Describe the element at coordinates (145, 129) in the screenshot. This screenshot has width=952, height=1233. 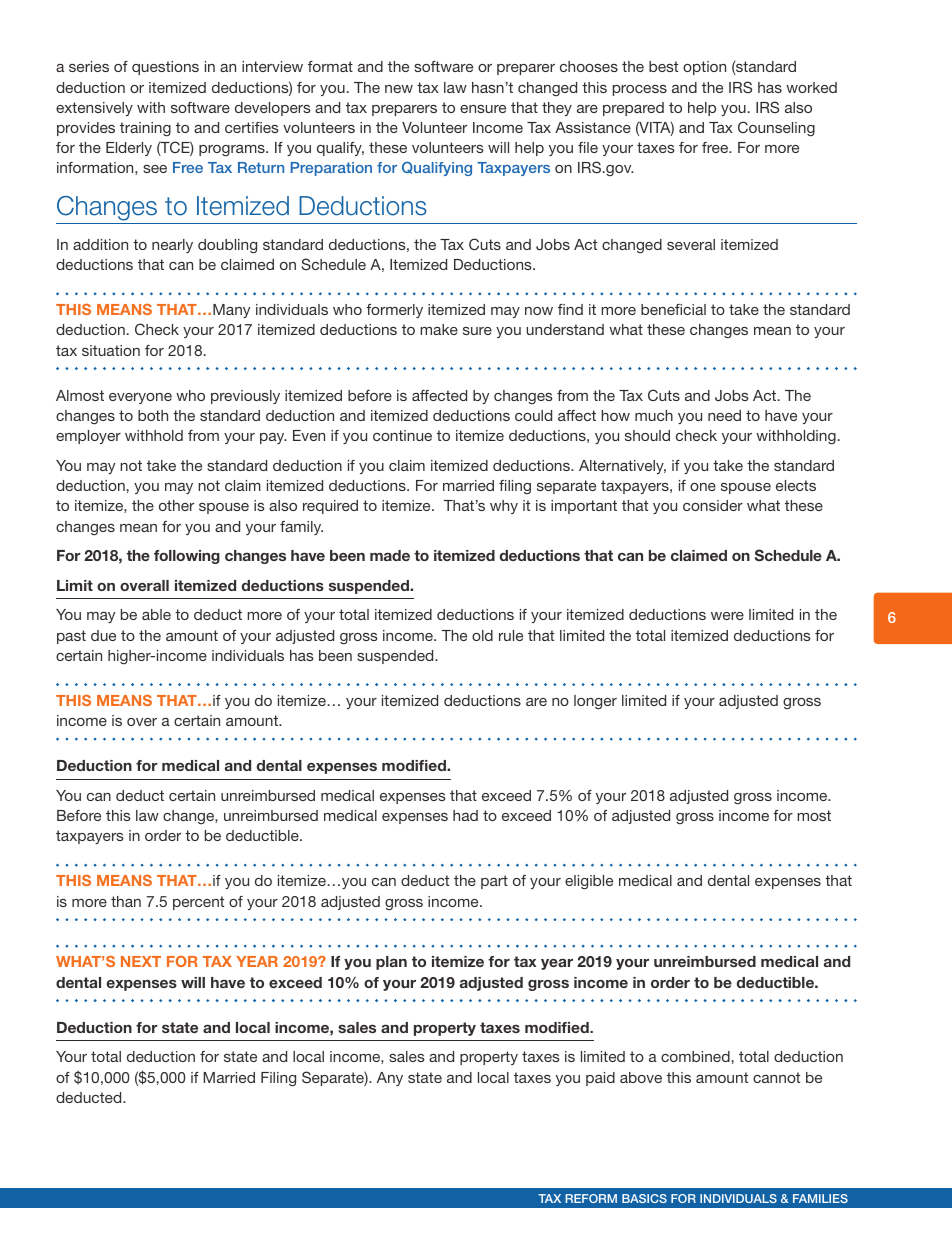
I see `training` at that location.
